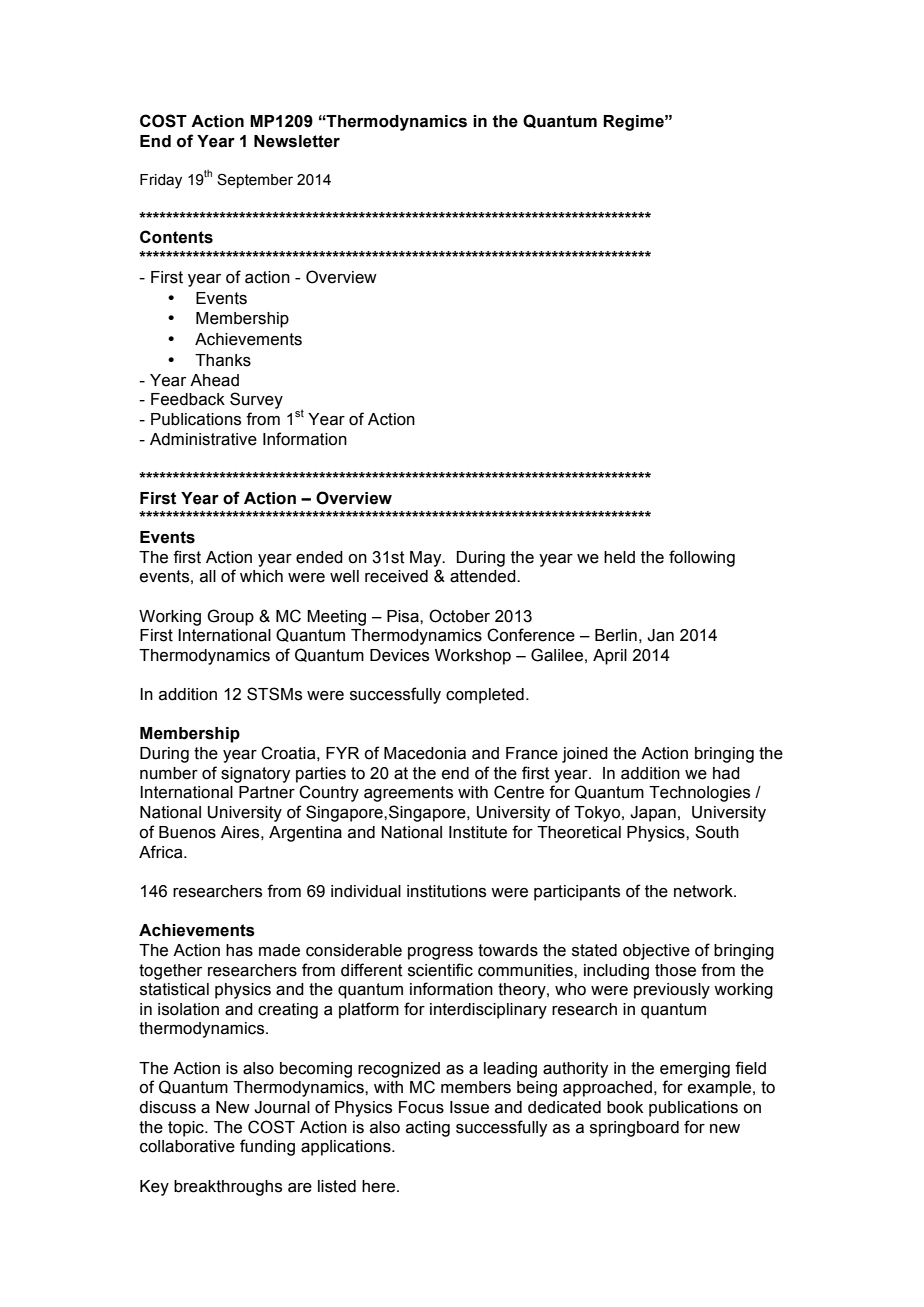 The width and height of the screenshot is (924, 1307). I want to click on breakthroughs, so click(228, 1188).
